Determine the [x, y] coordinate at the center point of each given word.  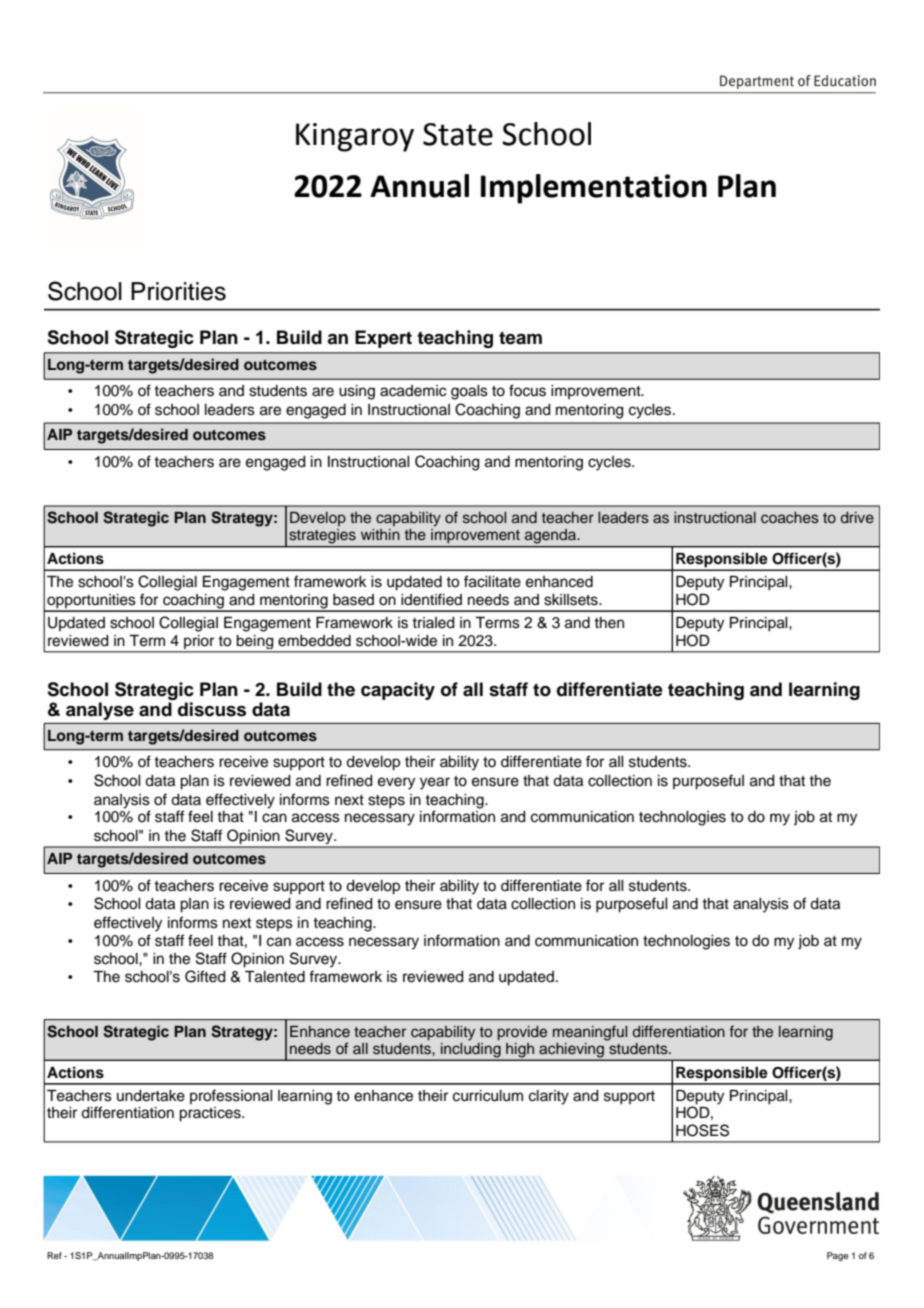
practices [211, 1114]
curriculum [488, 1096]
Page [837, 1256]
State [458, 134]
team [520, 338]
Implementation [594, 189]
